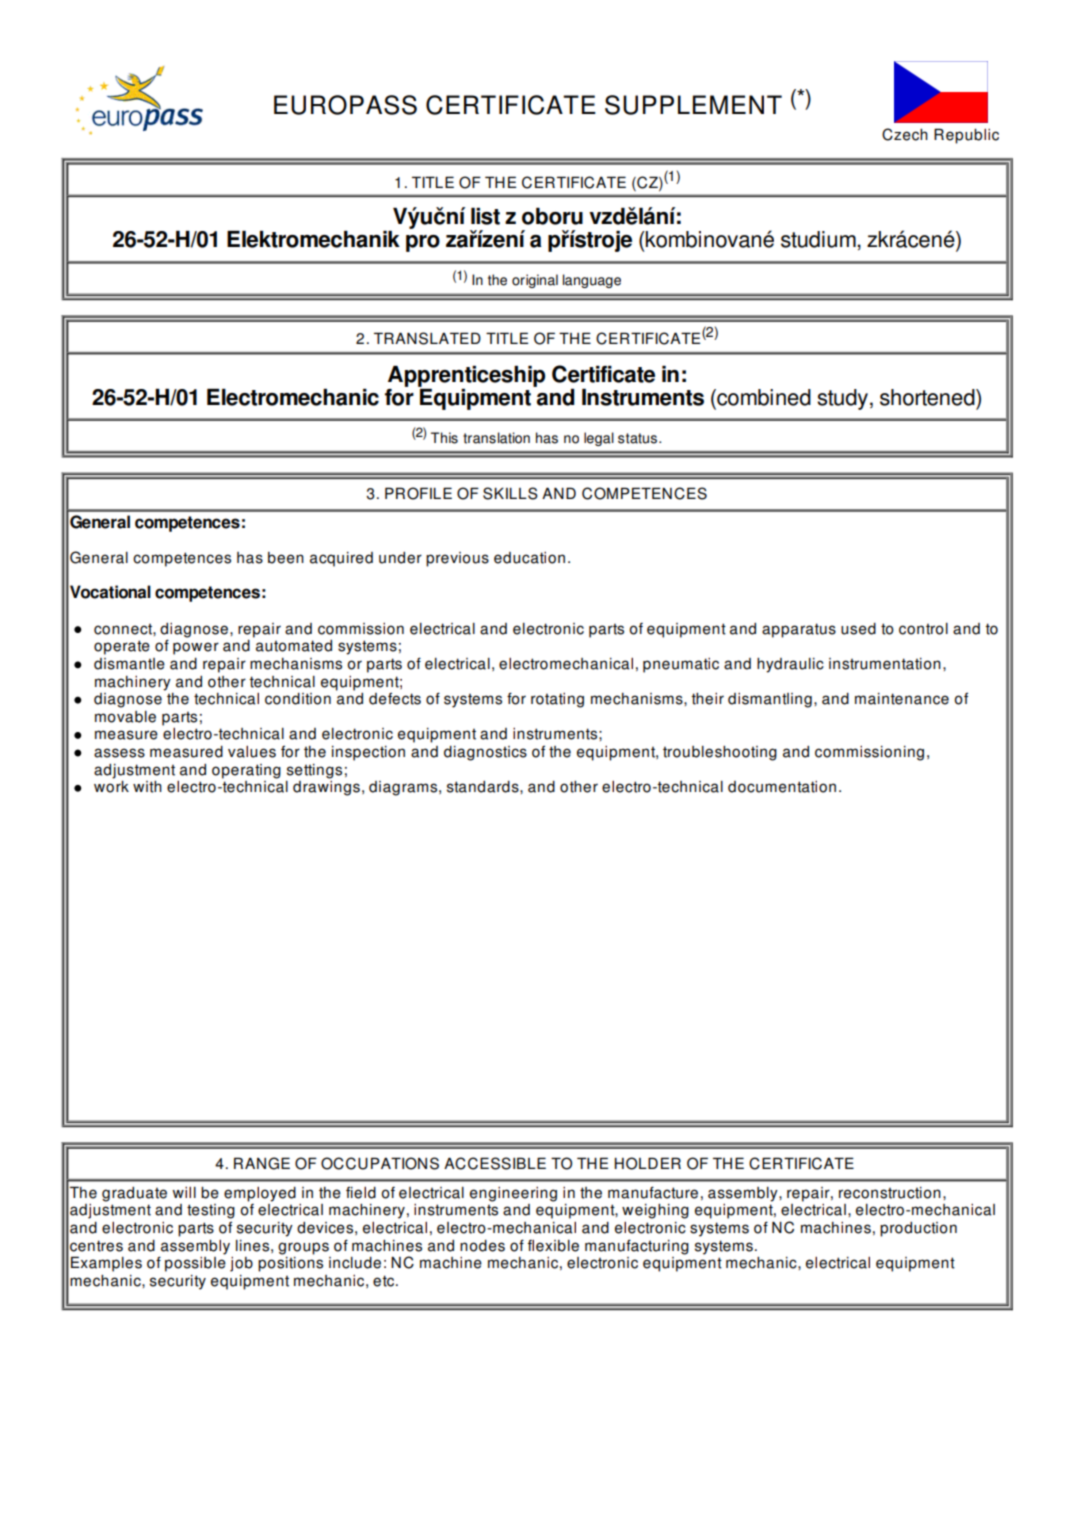  Describe the element at coordinates (427, 338) in the image. I see `TRANSLATED` at that location.
